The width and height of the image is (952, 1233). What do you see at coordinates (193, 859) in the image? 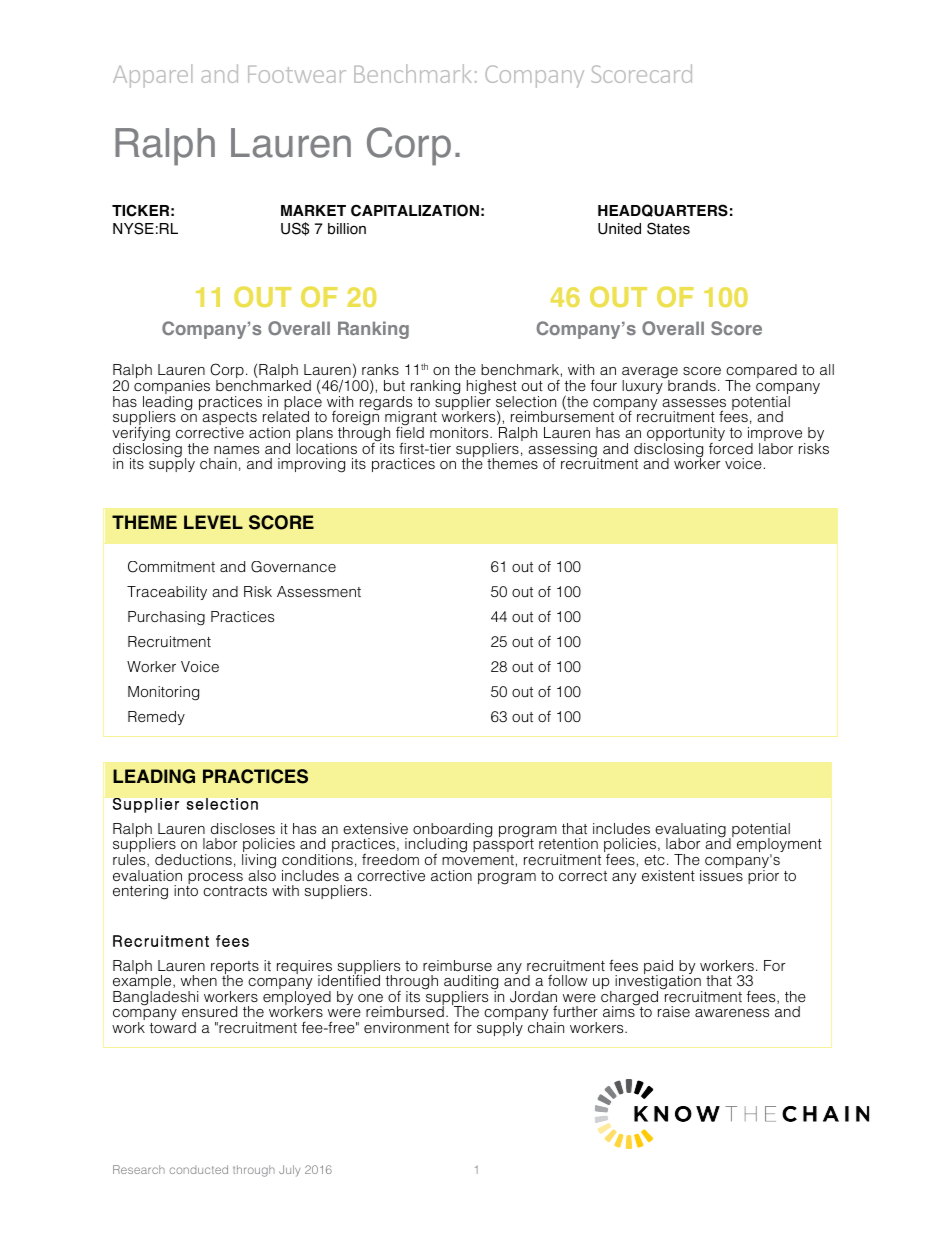
I see `deductions` at bounding box center [193, 859].
